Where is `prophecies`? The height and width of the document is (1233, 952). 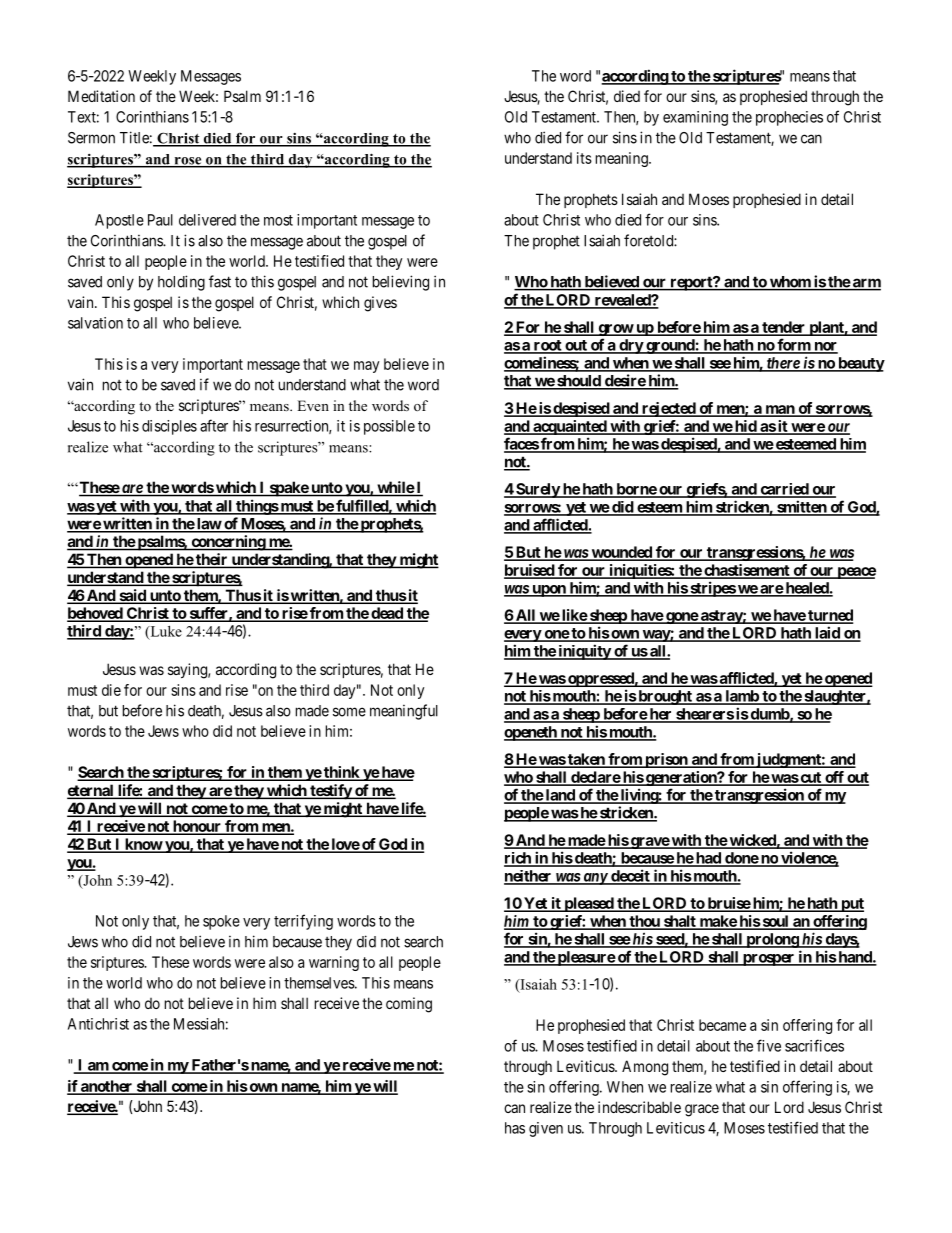 prophecies is located at coordinates (789, 118).
